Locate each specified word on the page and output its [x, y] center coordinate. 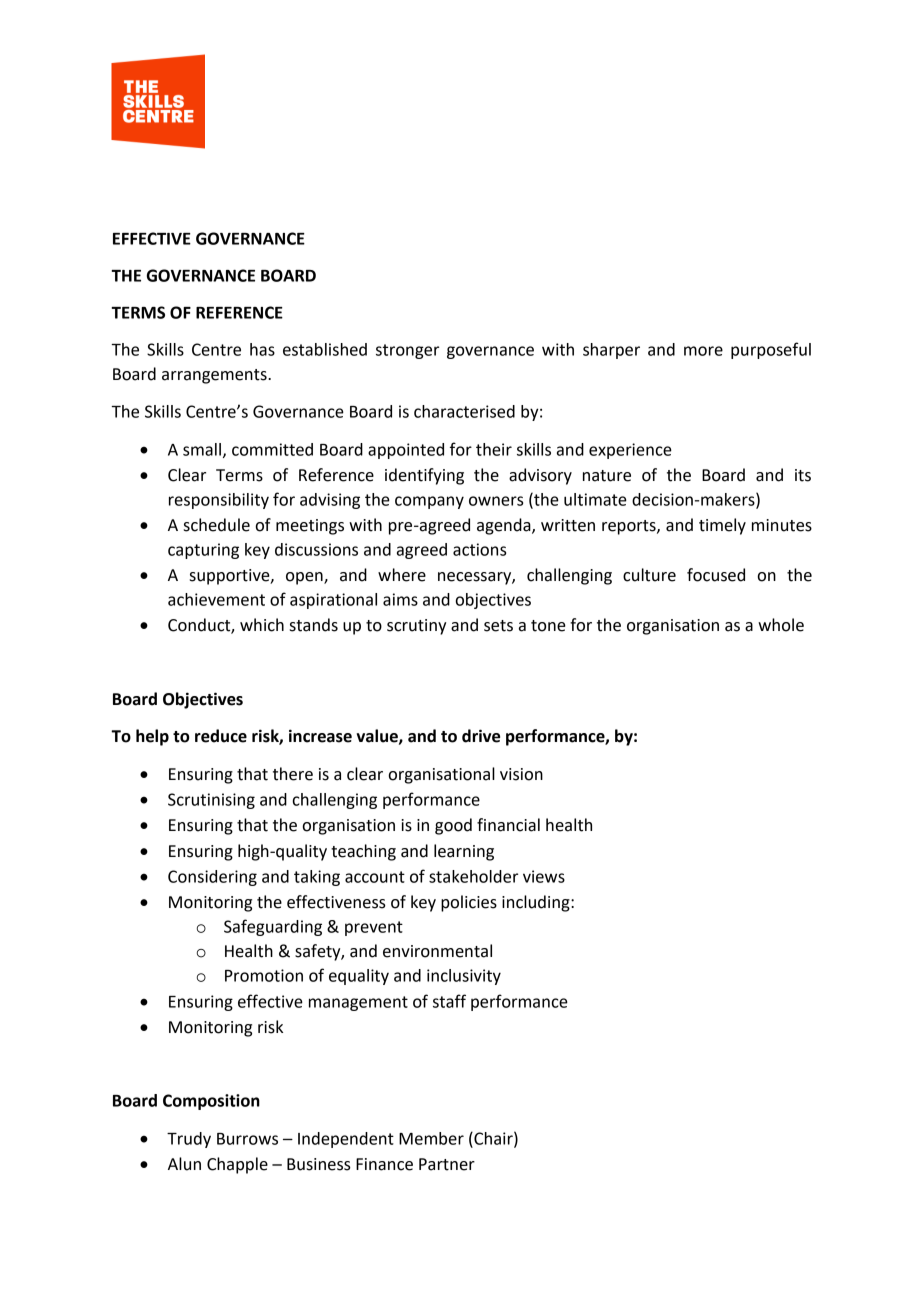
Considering [212, 878]
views [544, 876]
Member [431, 1138]
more [703, 351]
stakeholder [473, 876]
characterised [464, 411]
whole [781, 625]
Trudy [189, 1140]
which [262, 625]
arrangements [215, 376]
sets [498, 626]
